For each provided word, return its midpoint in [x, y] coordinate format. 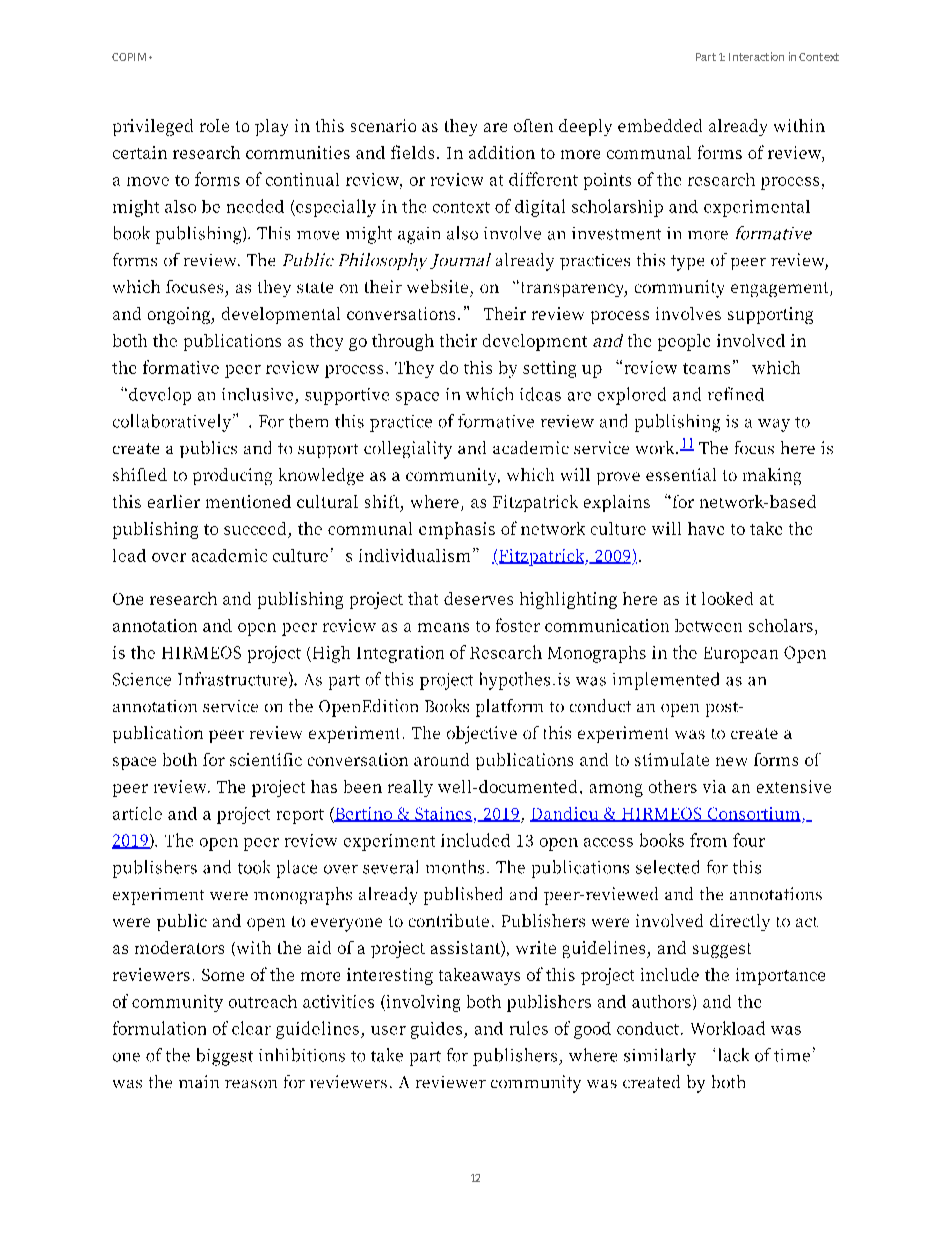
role [214, 125]
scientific [266, 759]
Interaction [756, 56]
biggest [225, 1057]
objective [482, 735]
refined [736, 394]
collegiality [408, 450]
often [533, 125]
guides [438, 1030]
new [731, 761]
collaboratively [173, 423]
